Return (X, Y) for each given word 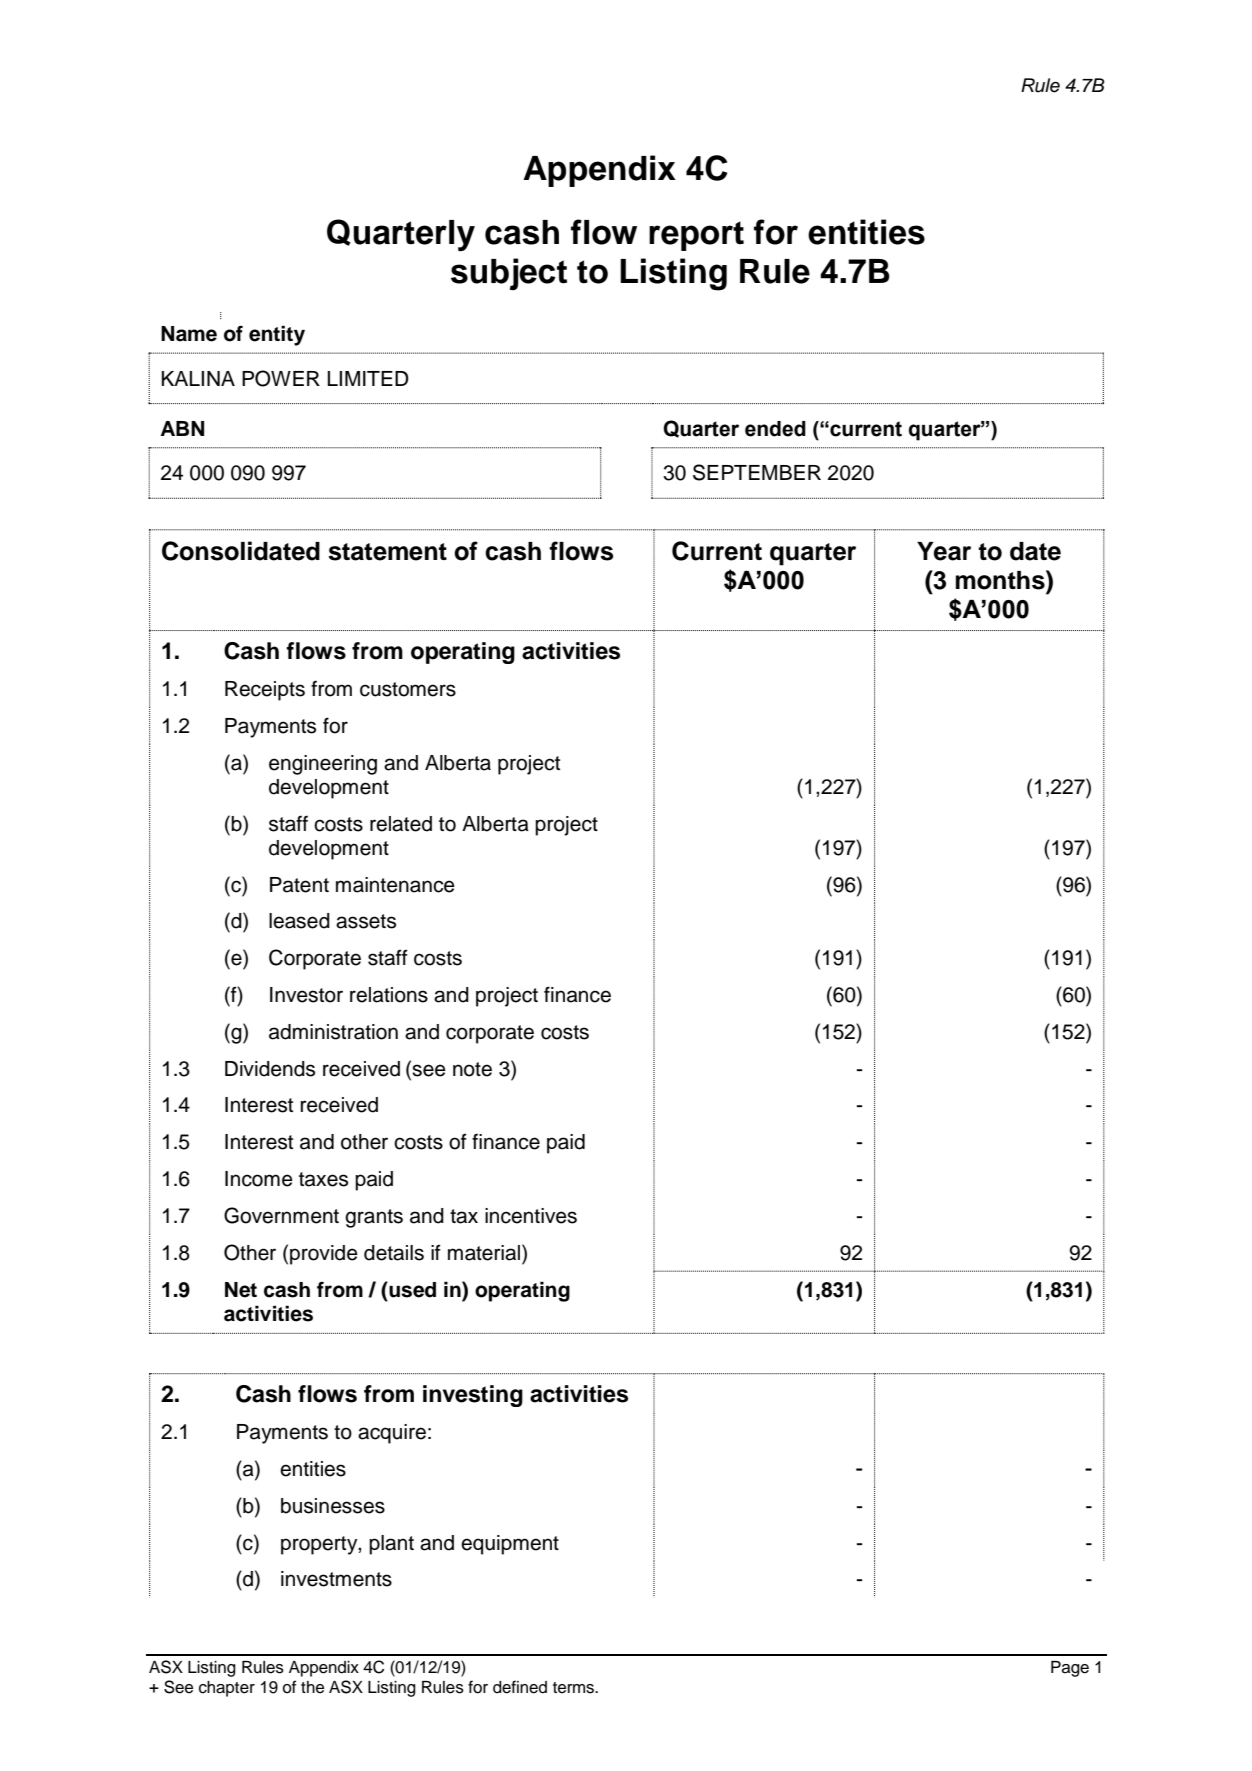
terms (575, 1688)
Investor (306, 995)
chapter (227, 1689)
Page (1070, 1669)
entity (277, 335)
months (1001, 580)
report (696, 236)
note (472, 1069)
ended (775, 429)
